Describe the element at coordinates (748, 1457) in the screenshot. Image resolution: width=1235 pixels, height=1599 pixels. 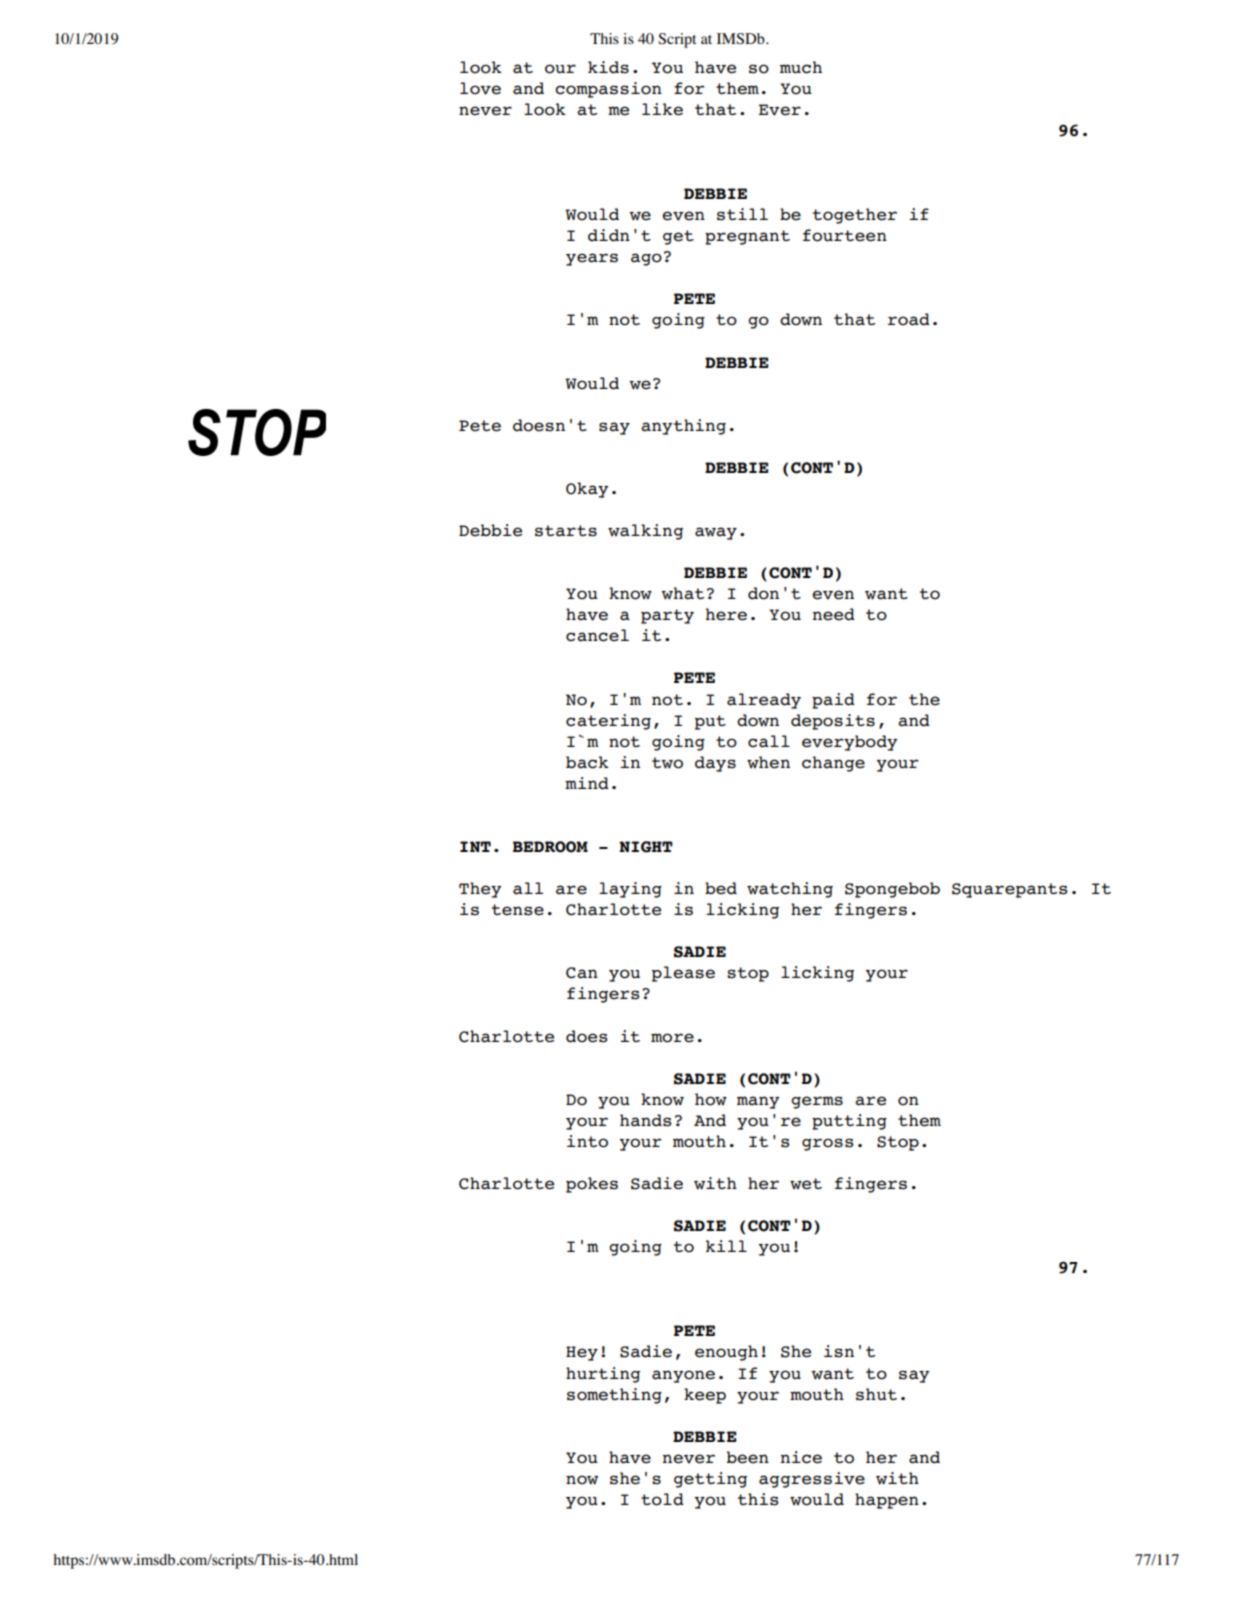
I see `been` at that location.
